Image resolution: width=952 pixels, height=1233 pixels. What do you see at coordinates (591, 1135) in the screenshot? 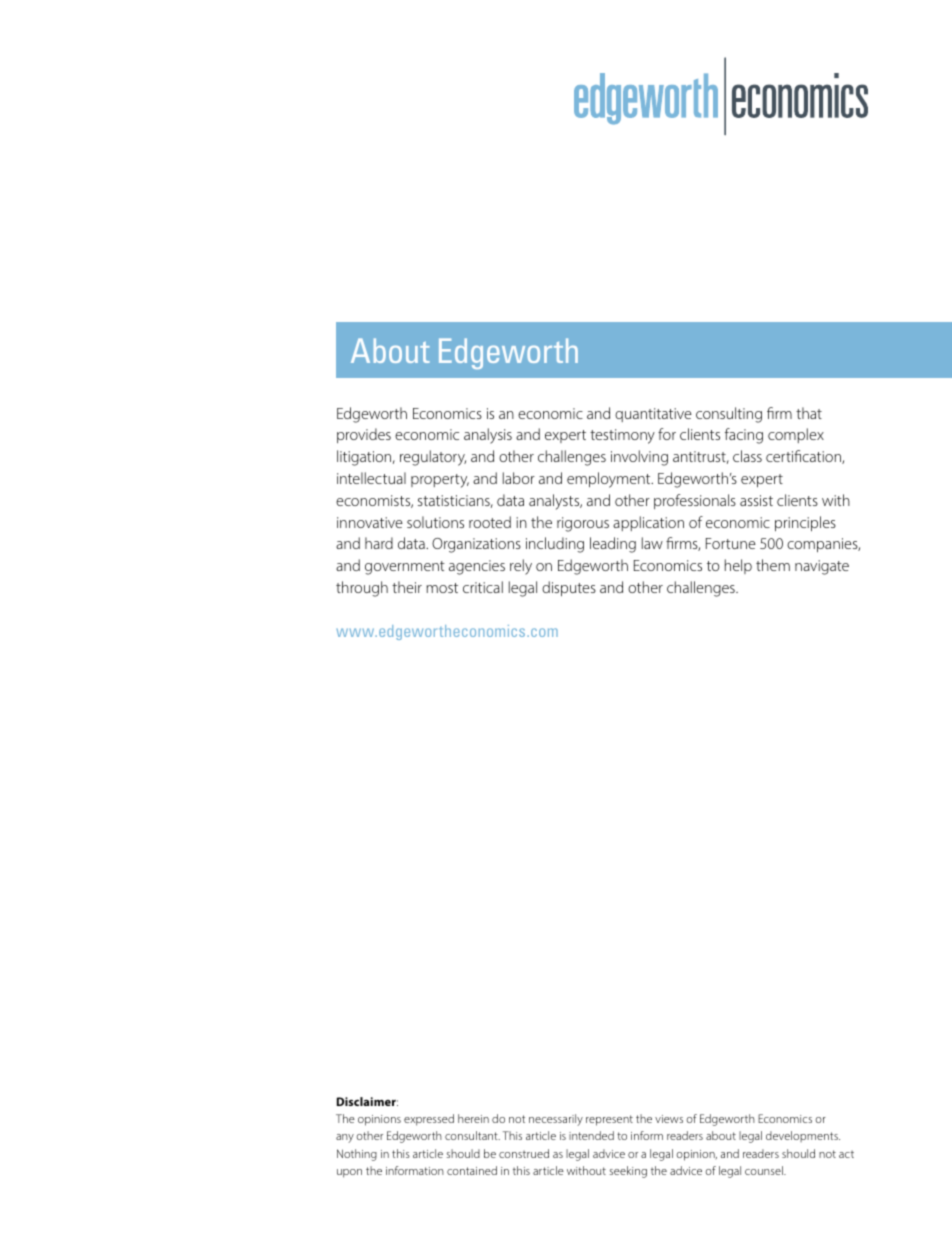
I see `intended` at bounding box center [591, 1135].
